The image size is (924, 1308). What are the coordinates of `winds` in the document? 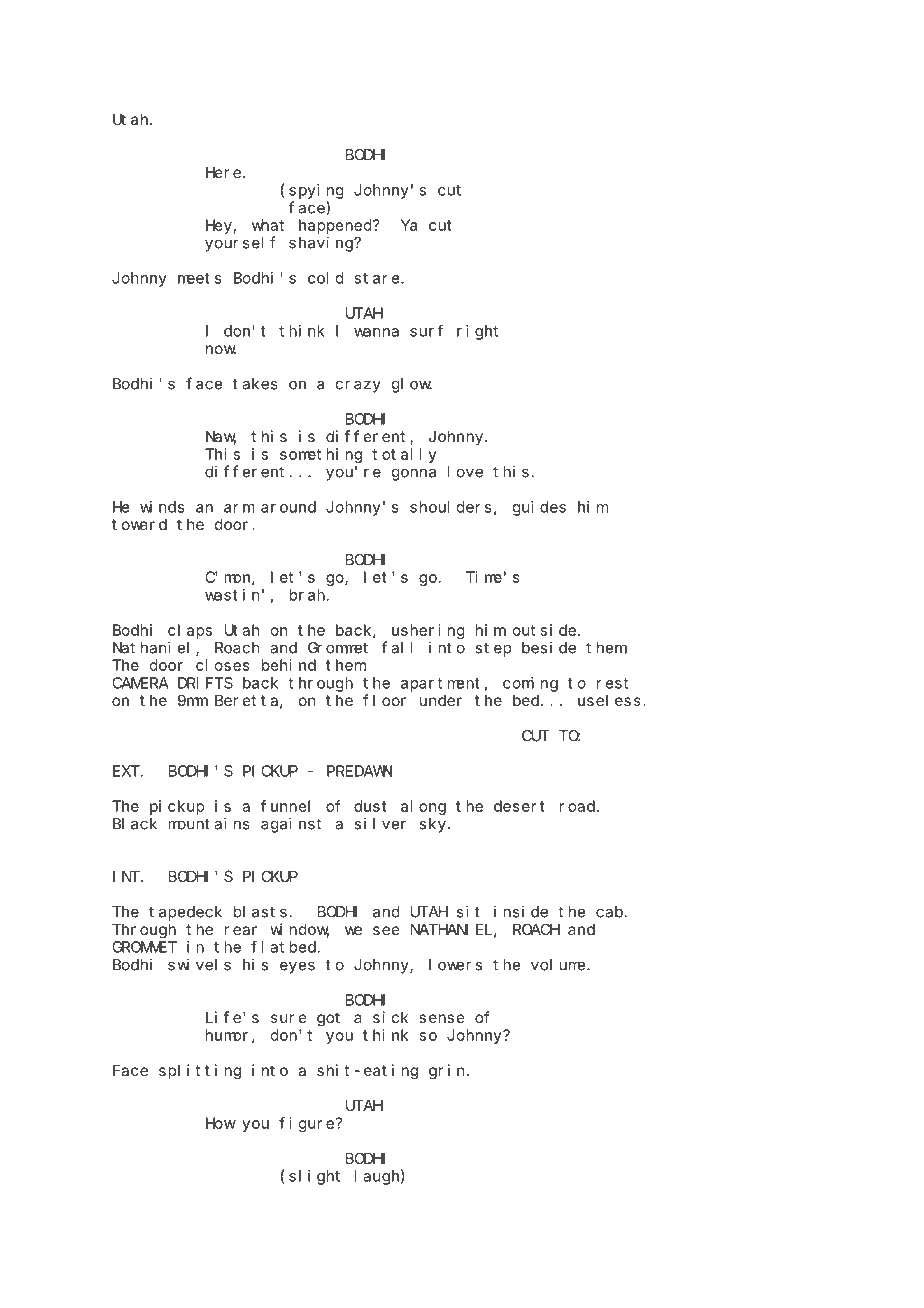 It's located at (162, 507).
